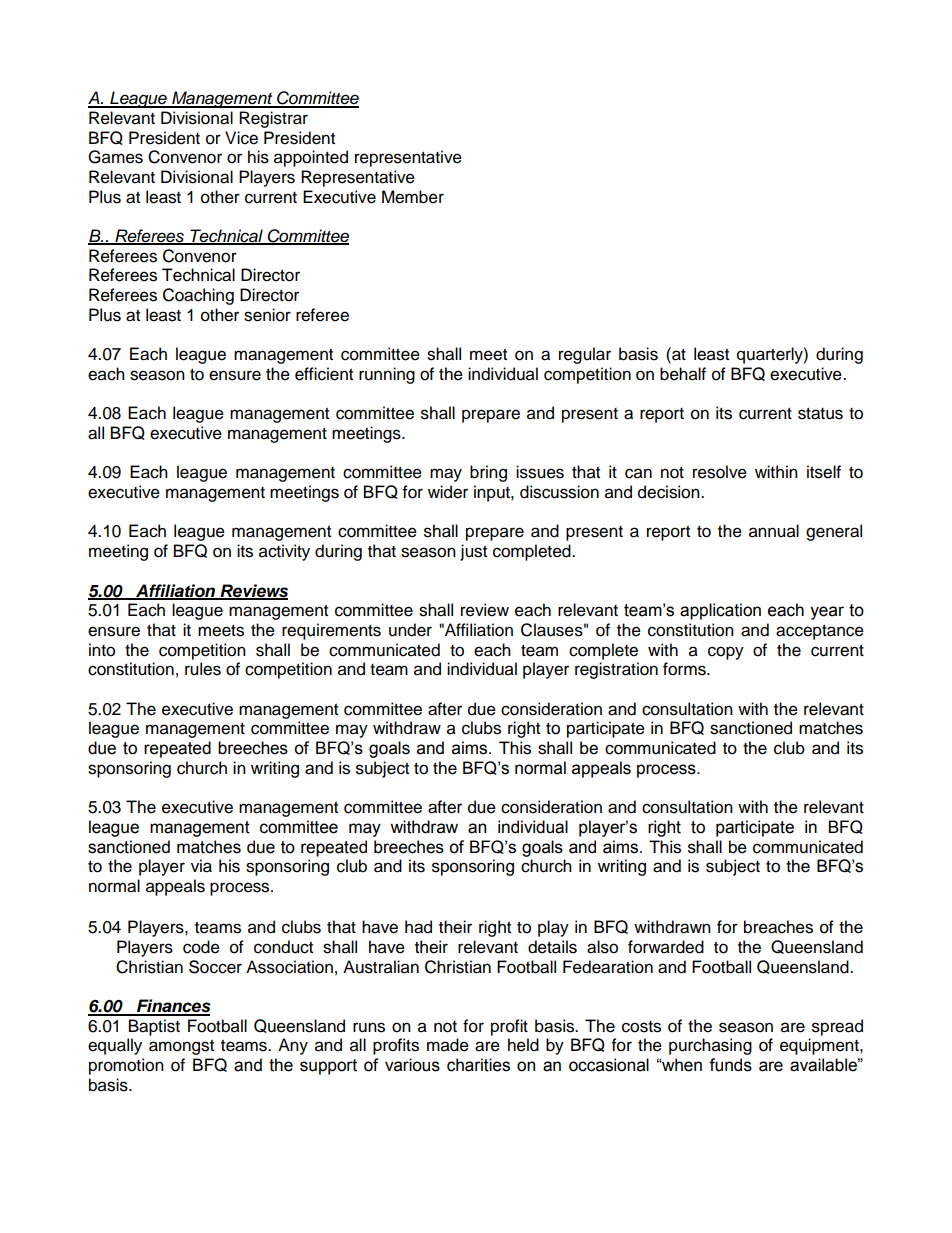 The image size is (952, 1233). Describe the element at coordinates (720, 611) in the document. I see `application` at that location.
